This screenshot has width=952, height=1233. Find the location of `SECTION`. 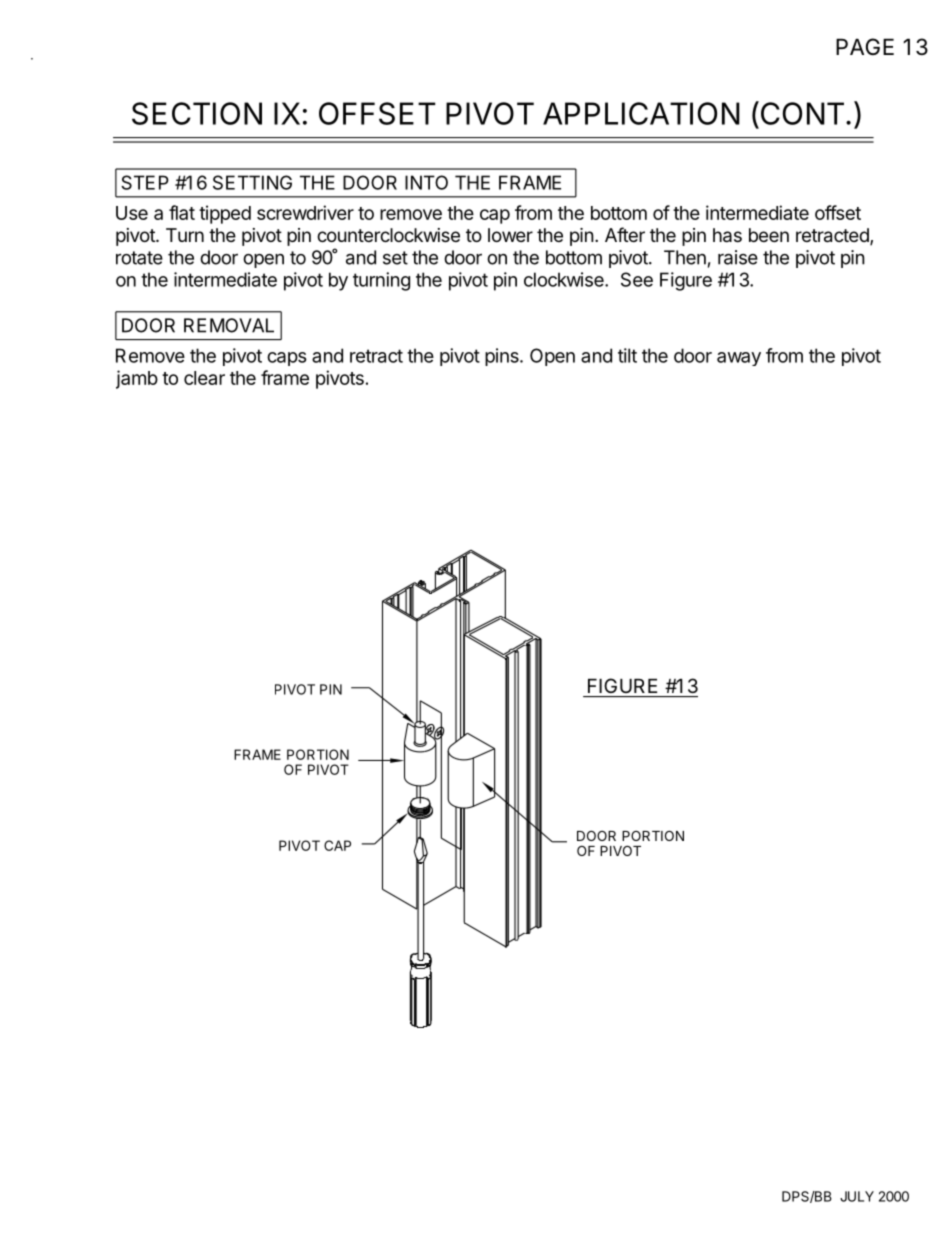

SECTION is located at coordinates (197, 113).
